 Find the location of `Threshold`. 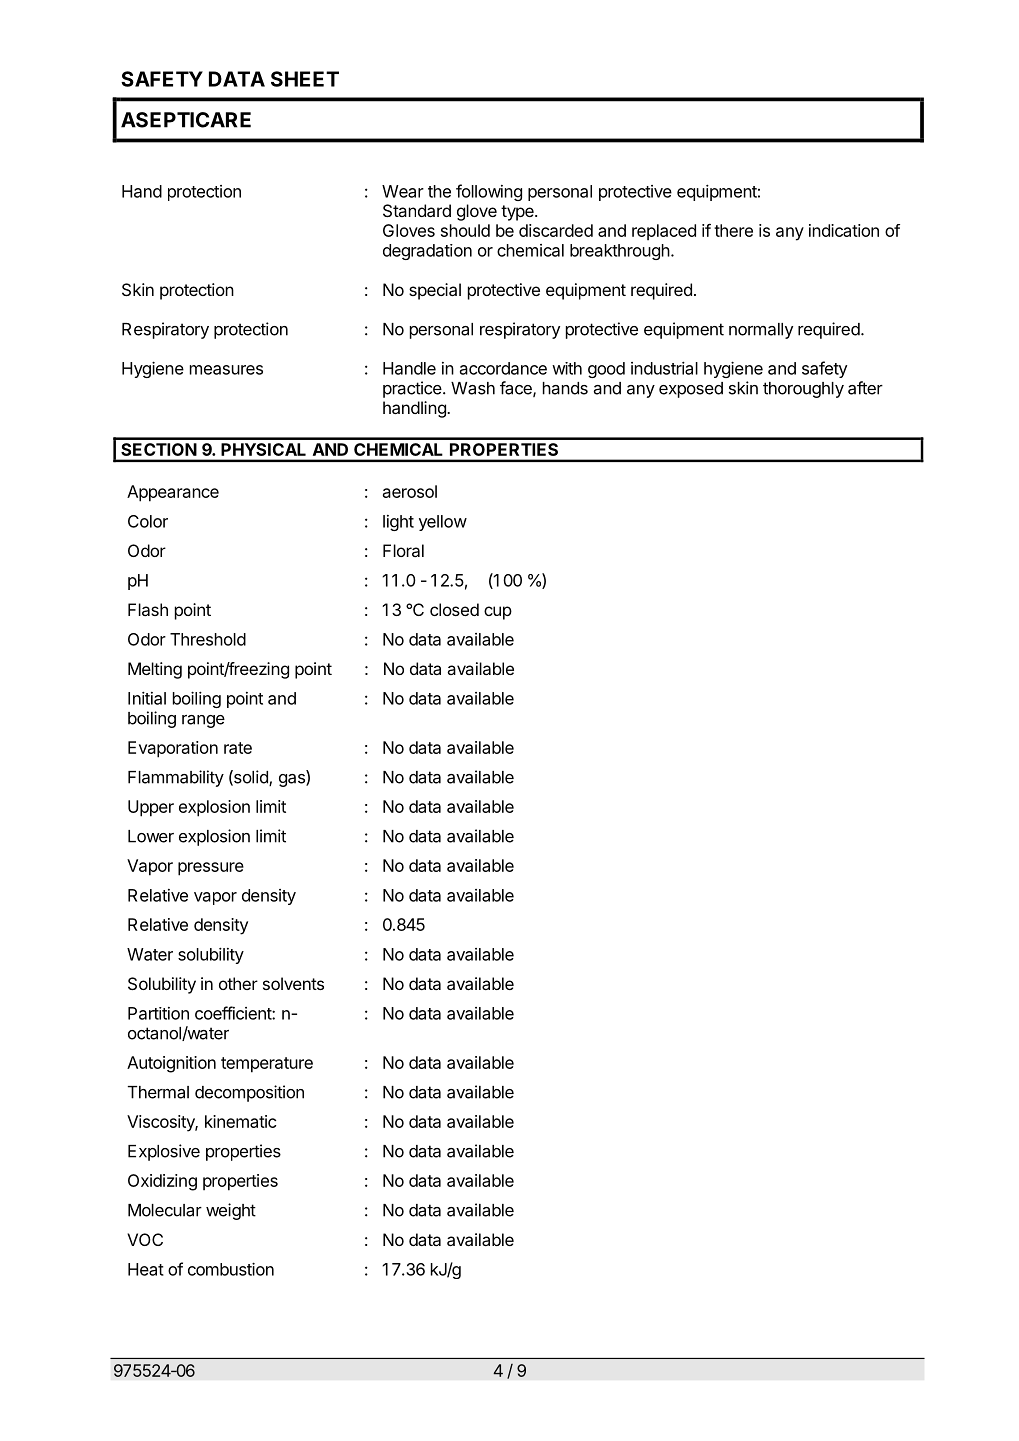

Threshold is located at coordinates (208, 639).
